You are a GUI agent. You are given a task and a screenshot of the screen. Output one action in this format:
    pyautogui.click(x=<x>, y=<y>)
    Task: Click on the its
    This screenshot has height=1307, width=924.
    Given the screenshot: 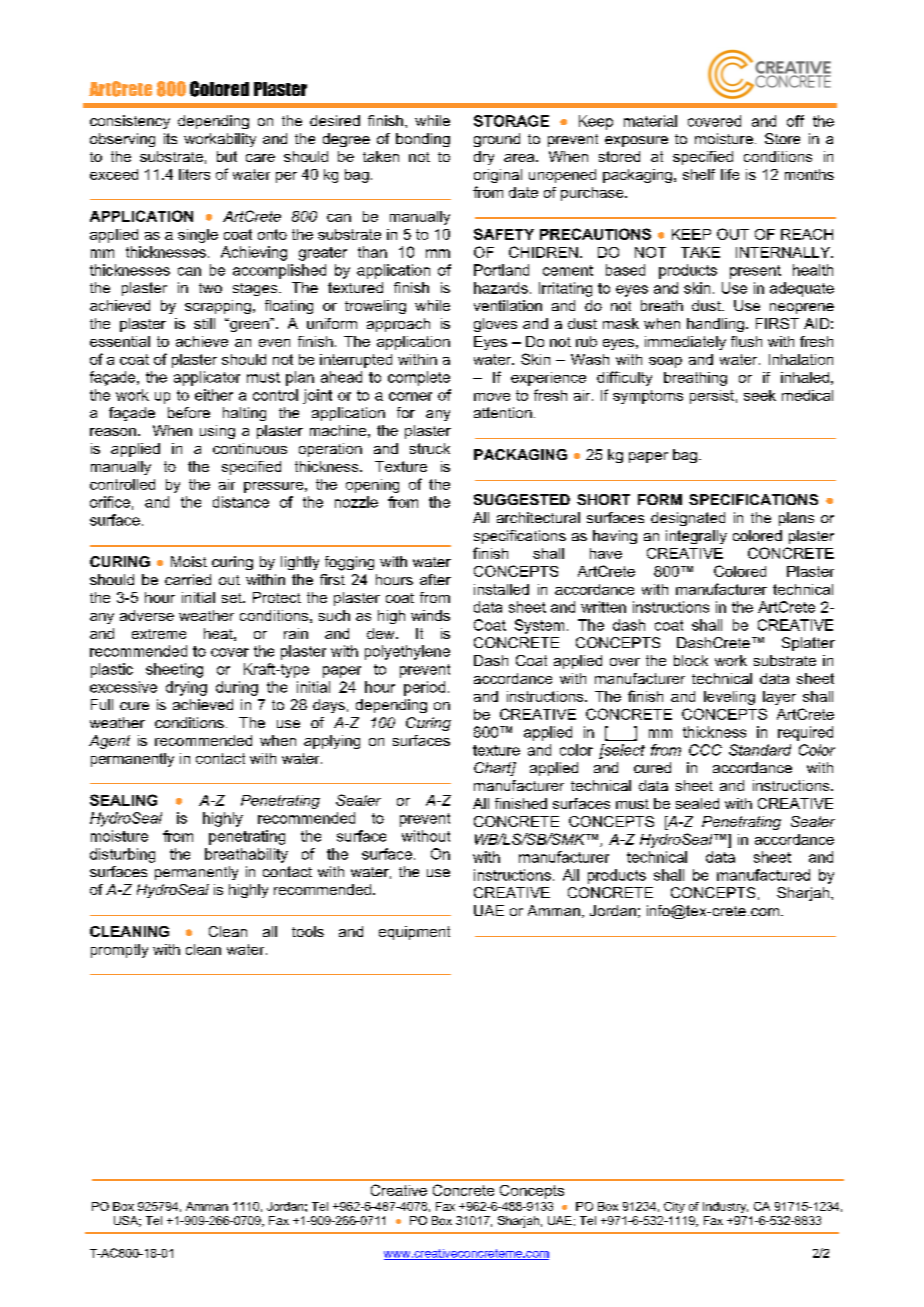 What is the action you would take?
    pyautogui.click(x=170, y=138)
